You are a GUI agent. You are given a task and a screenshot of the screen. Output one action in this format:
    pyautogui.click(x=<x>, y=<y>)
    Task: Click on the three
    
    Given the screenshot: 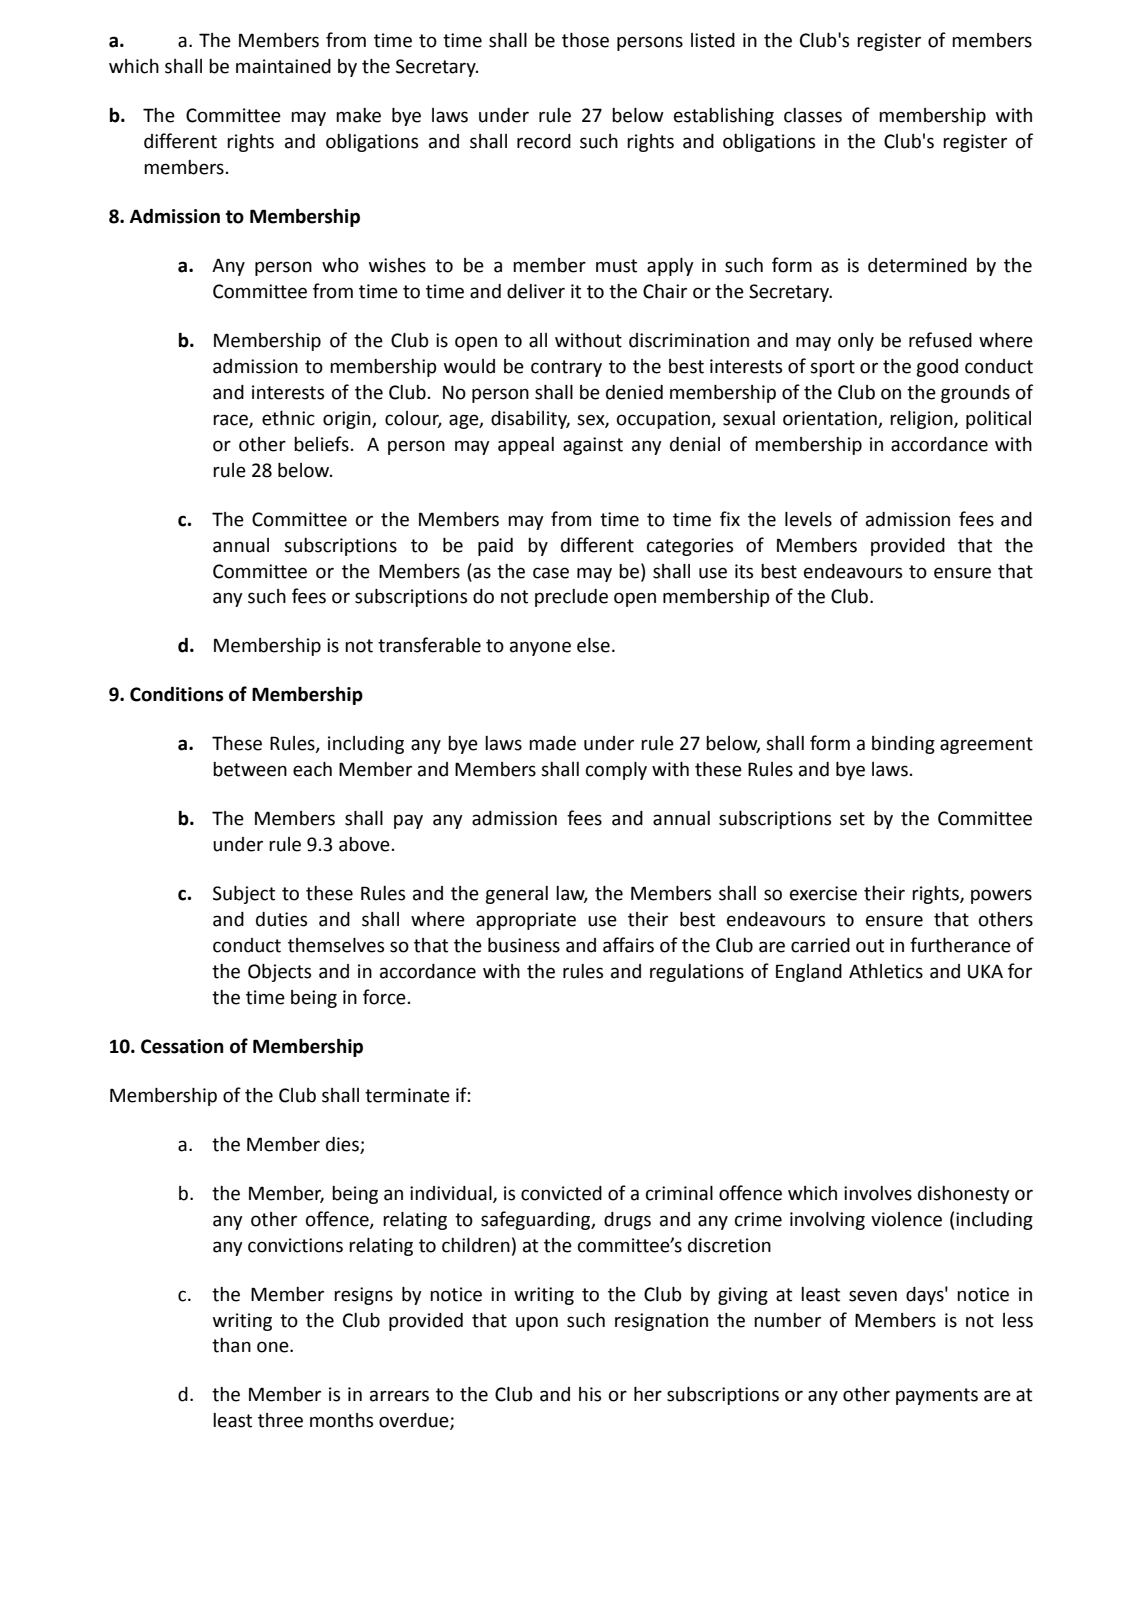 What is the action you would take?
    pyautogui.click(x=280, y=1420)
